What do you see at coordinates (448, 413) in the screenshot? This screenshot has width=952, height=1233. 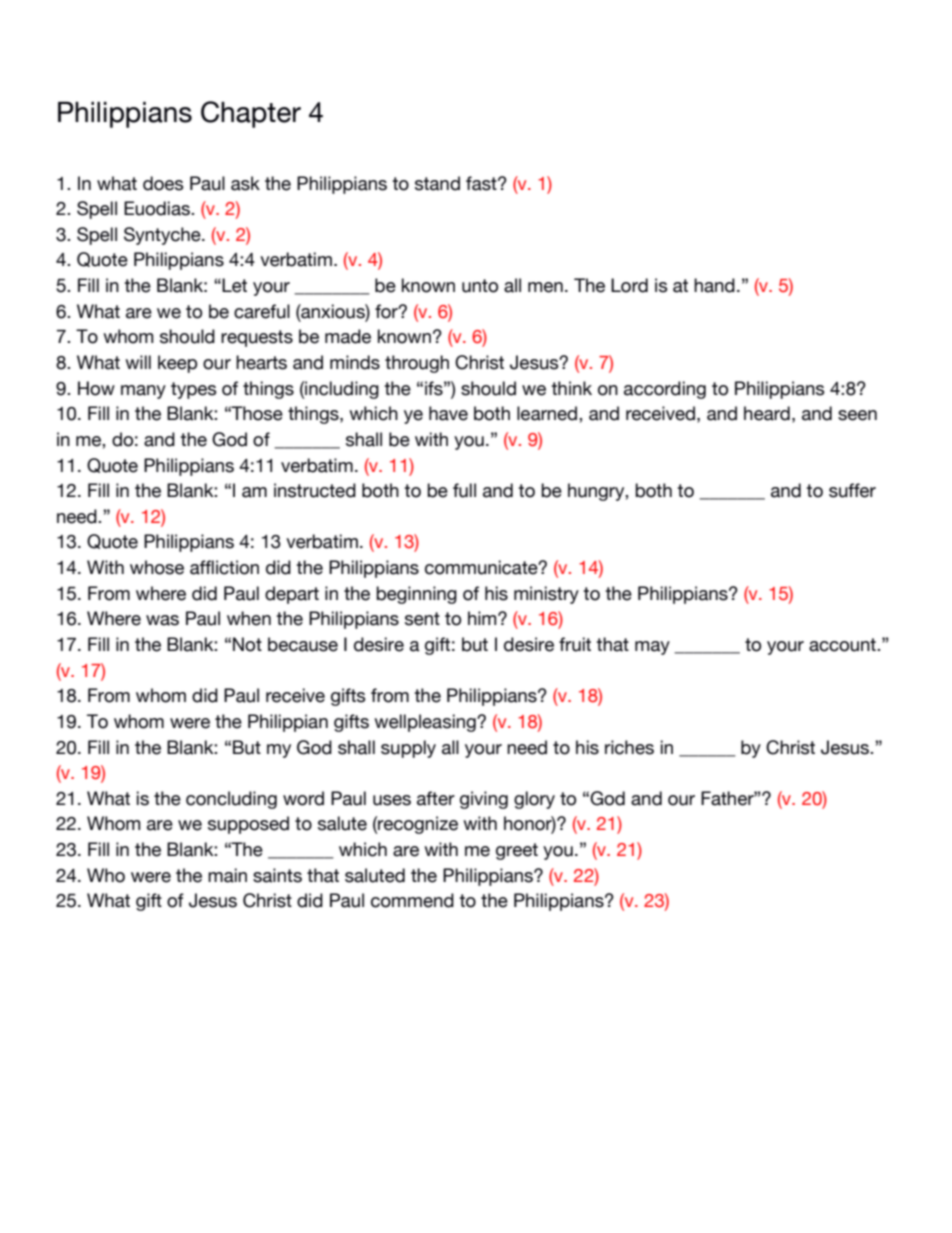 I see `have` at bounding box center [448, 413].
